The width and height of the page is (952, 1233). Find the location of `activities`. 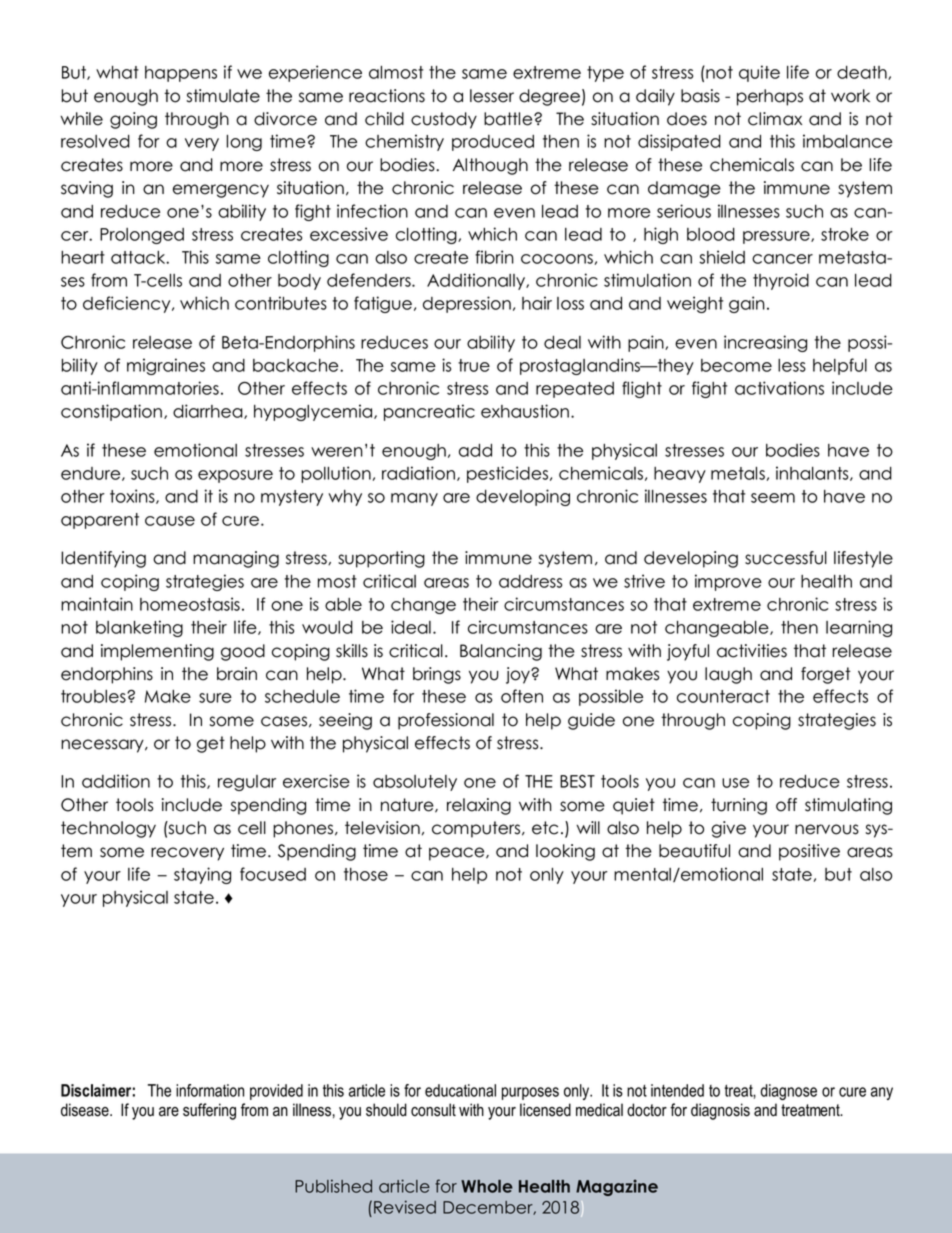

activities is located at coordinates (752, 651).
